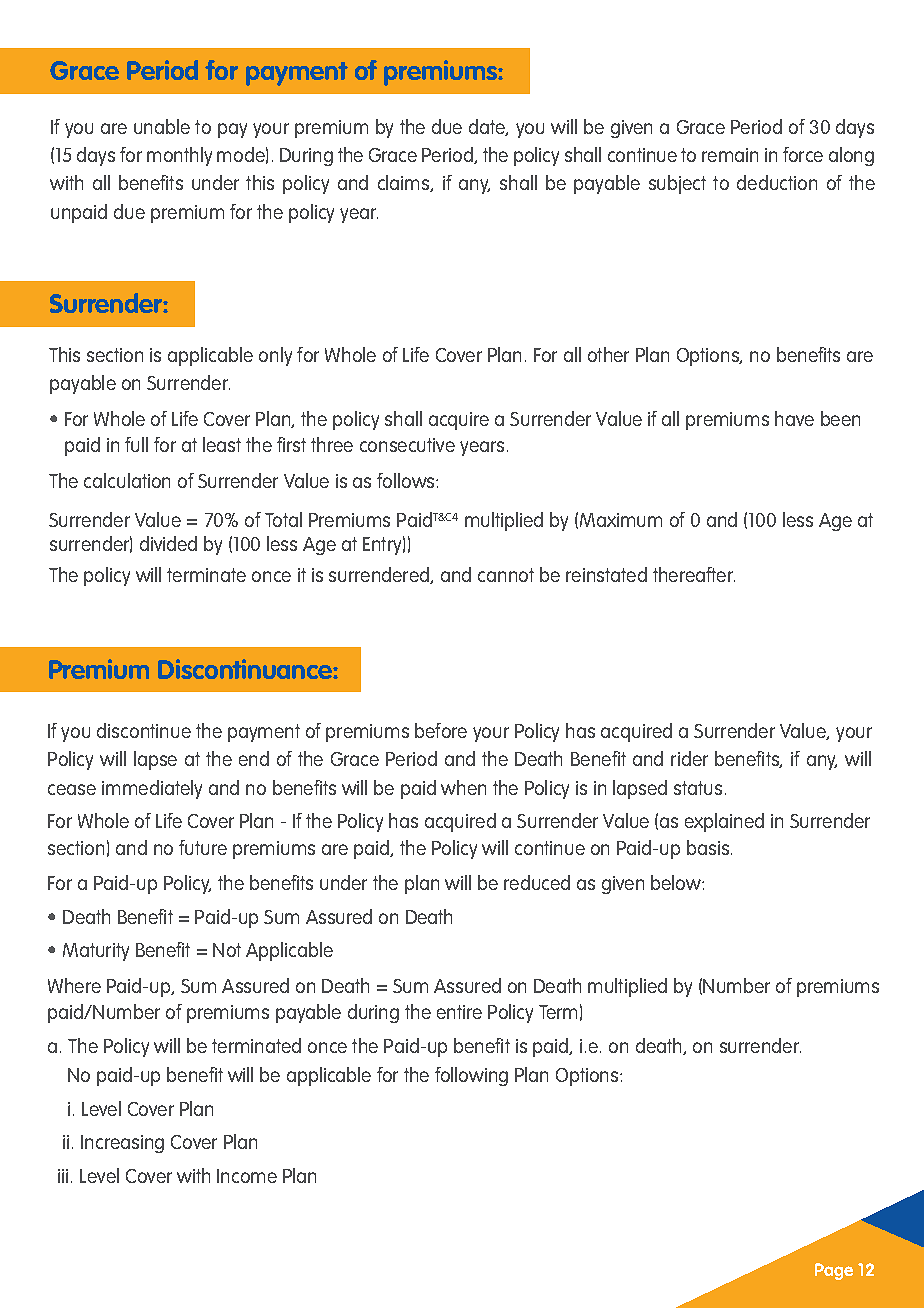 Image resolution: width=924 pixels, height=1308 pixels. Describe the element at coordinates (179, 156) in the page. I see `monthly` at that location.
